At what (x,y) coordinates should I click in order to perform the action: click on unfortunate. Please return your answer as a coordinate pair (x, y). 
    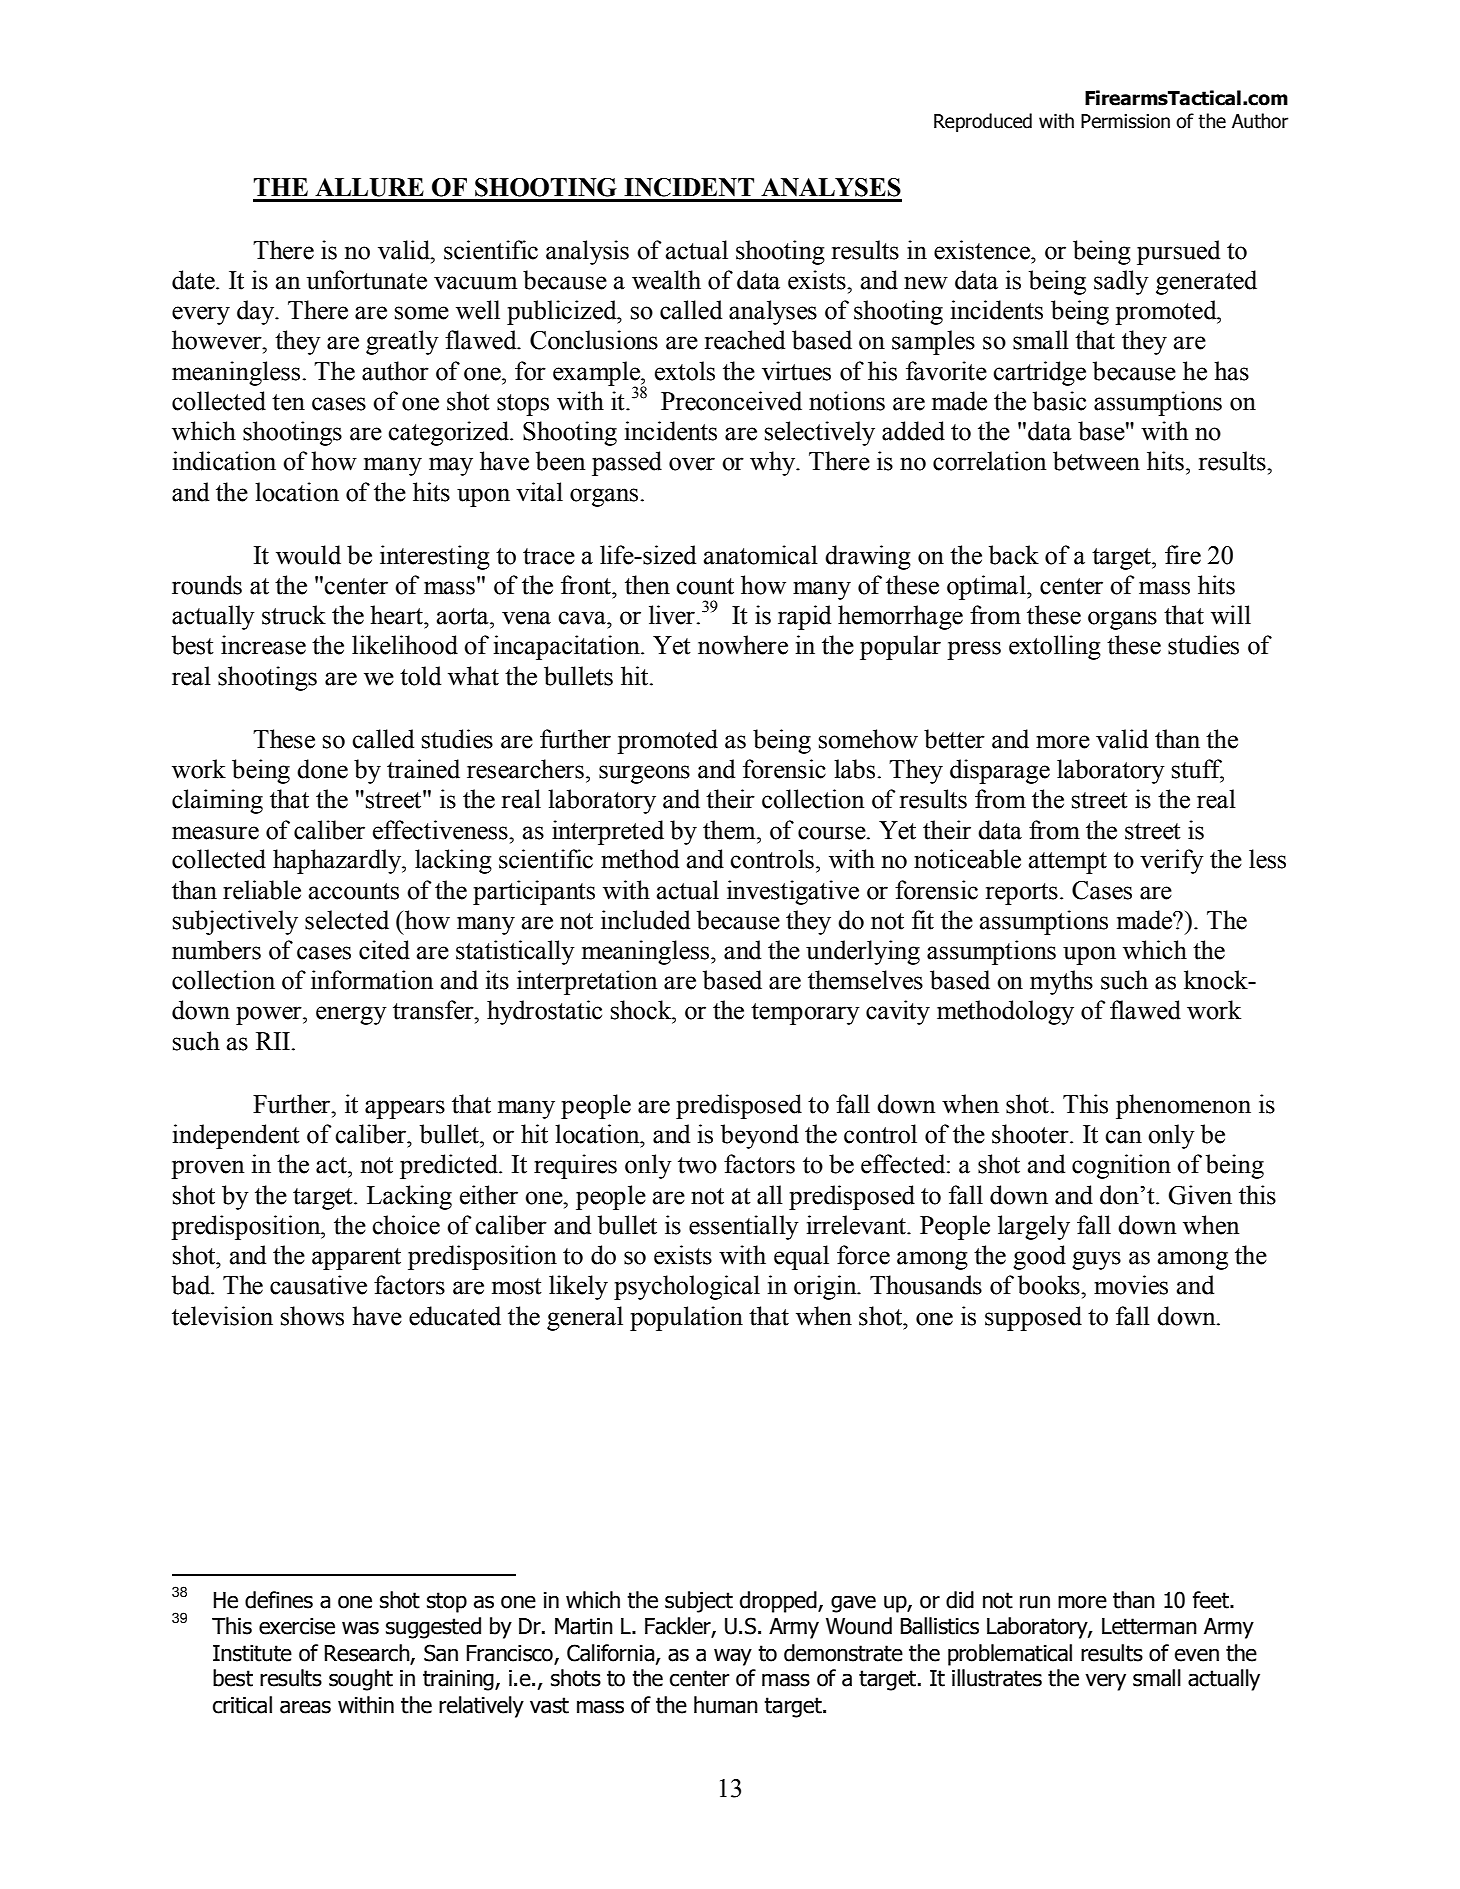
    Looking at the image, I should click on (367, 280).
